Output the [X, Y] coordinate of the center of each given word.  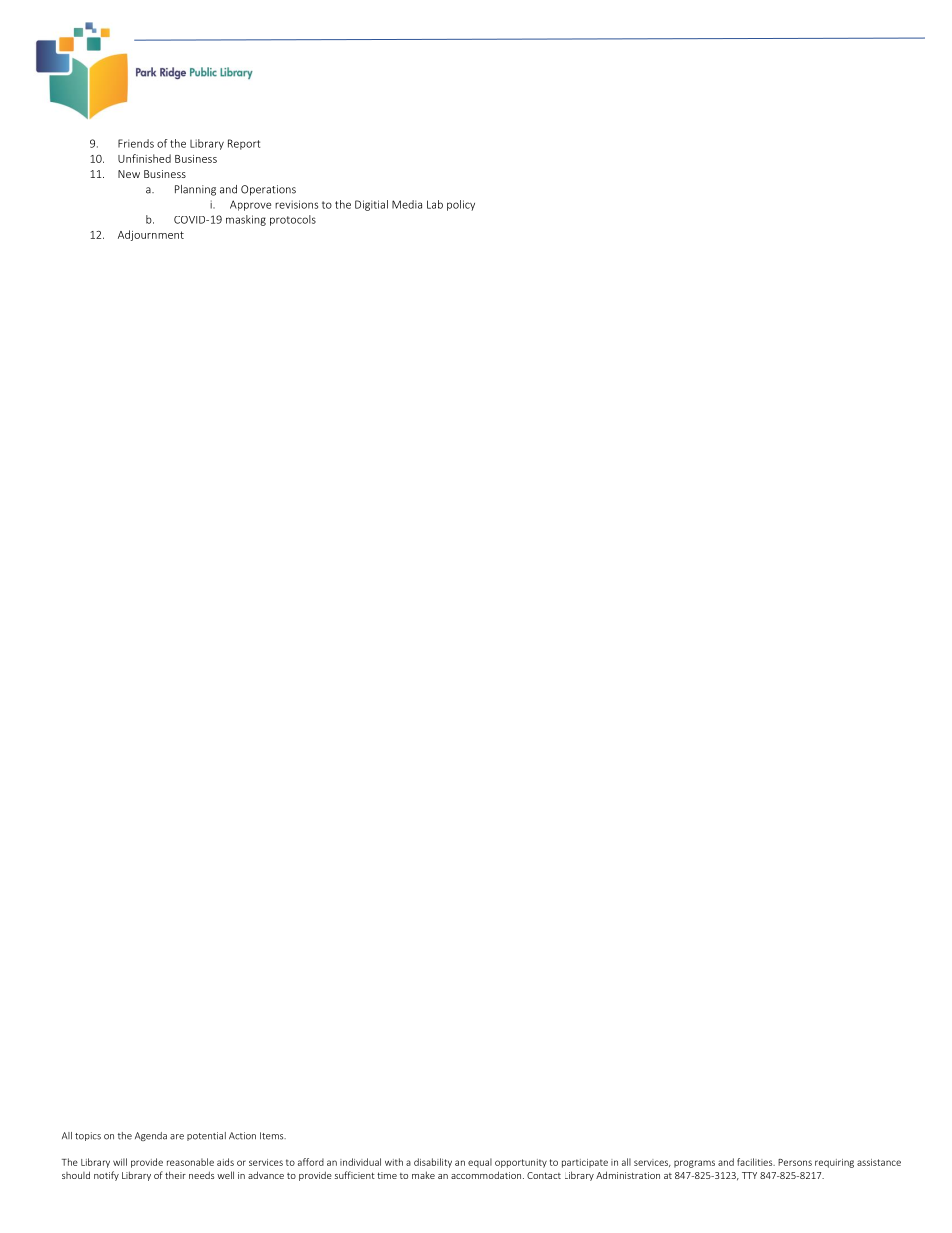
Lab [435, 204]
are [177, 1137]
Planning [195, 190]
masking [246, 220]
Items [273, 1136]
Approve [250, 205]
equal [480, 1163]
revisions [296, 204]
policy [461, 205]
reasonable [190, 1162]
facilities [756, 1162]
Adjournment [151, 235]
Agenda [151, 1136]
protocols [293, 220]
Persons [795, 1162]
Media [407, 204]
